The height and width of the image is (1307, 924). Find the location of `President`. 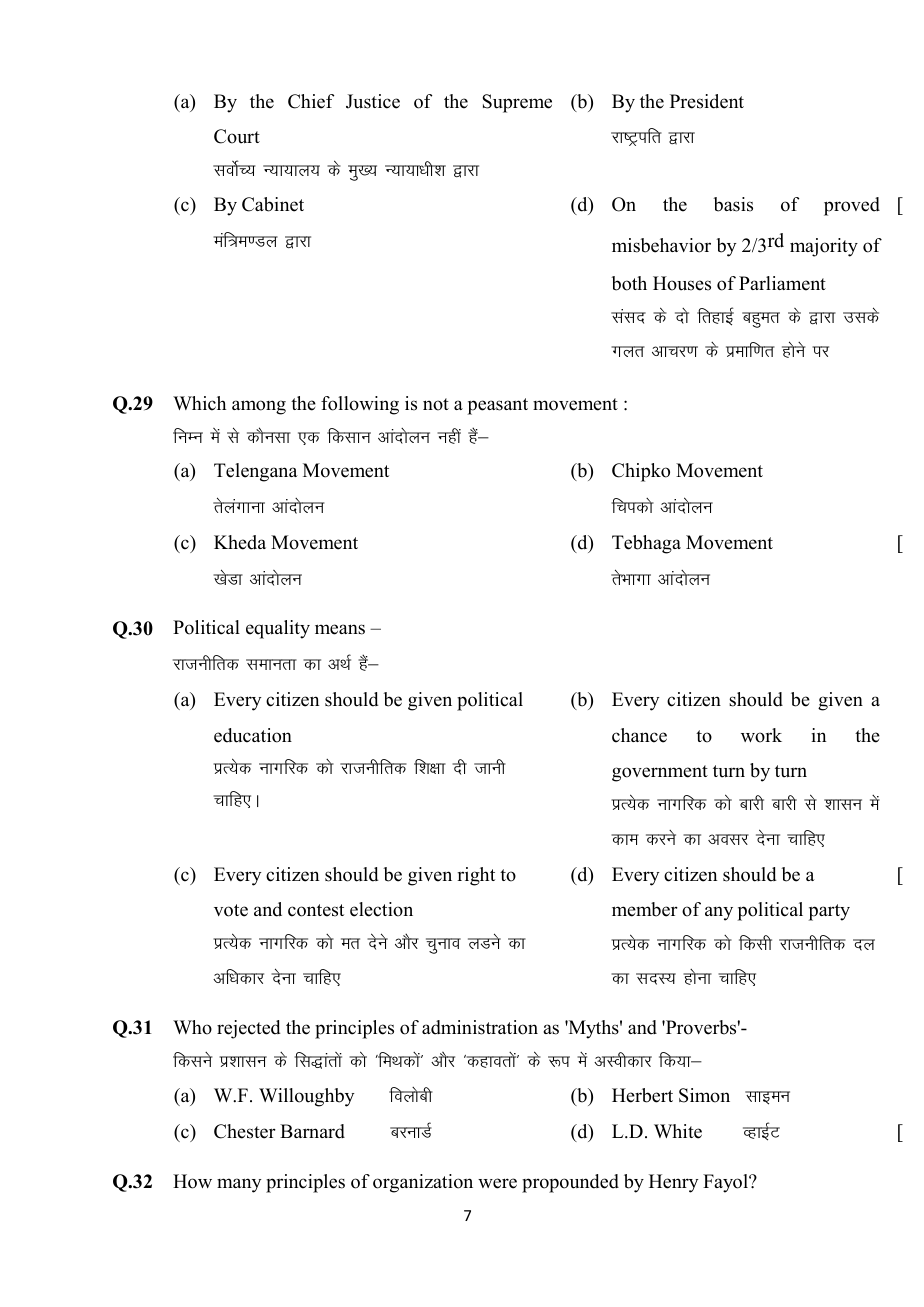

President is located at coordinates (707, 101).
